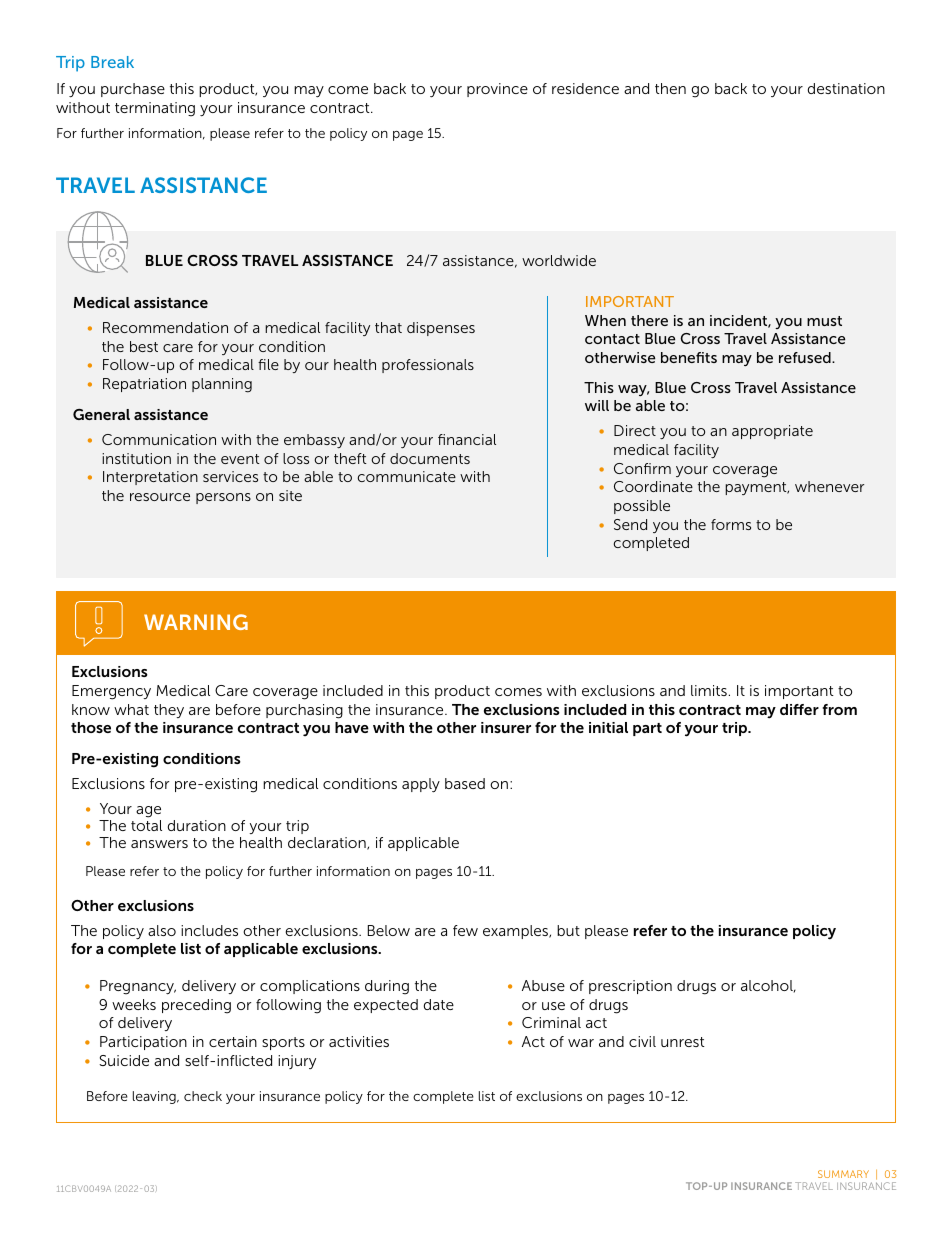 The height and width of the screenshot is (1233, 952). What do you see at coordinates (497, 90) in the screenshot?
I see `province` at bounding box center [497, 90].
